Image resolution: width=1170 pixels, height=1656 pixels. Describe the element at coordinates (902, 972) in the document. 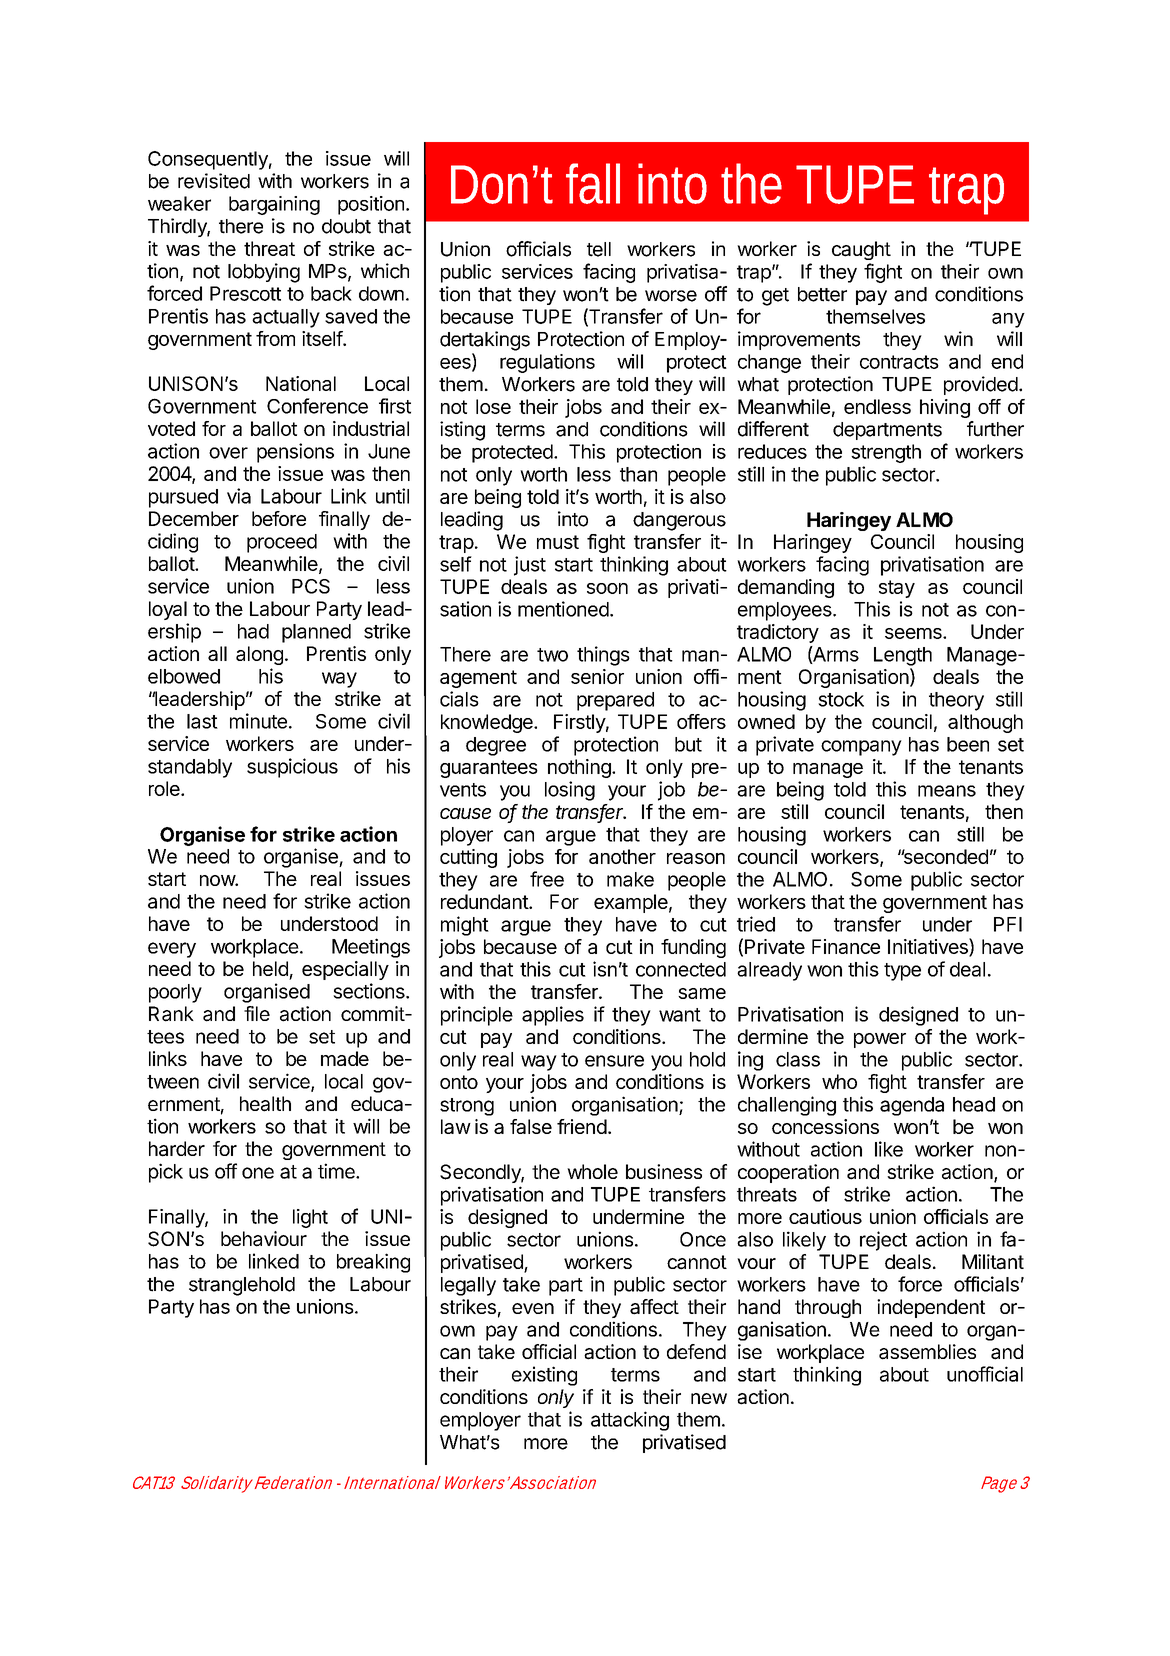

I see `type` at that location.
